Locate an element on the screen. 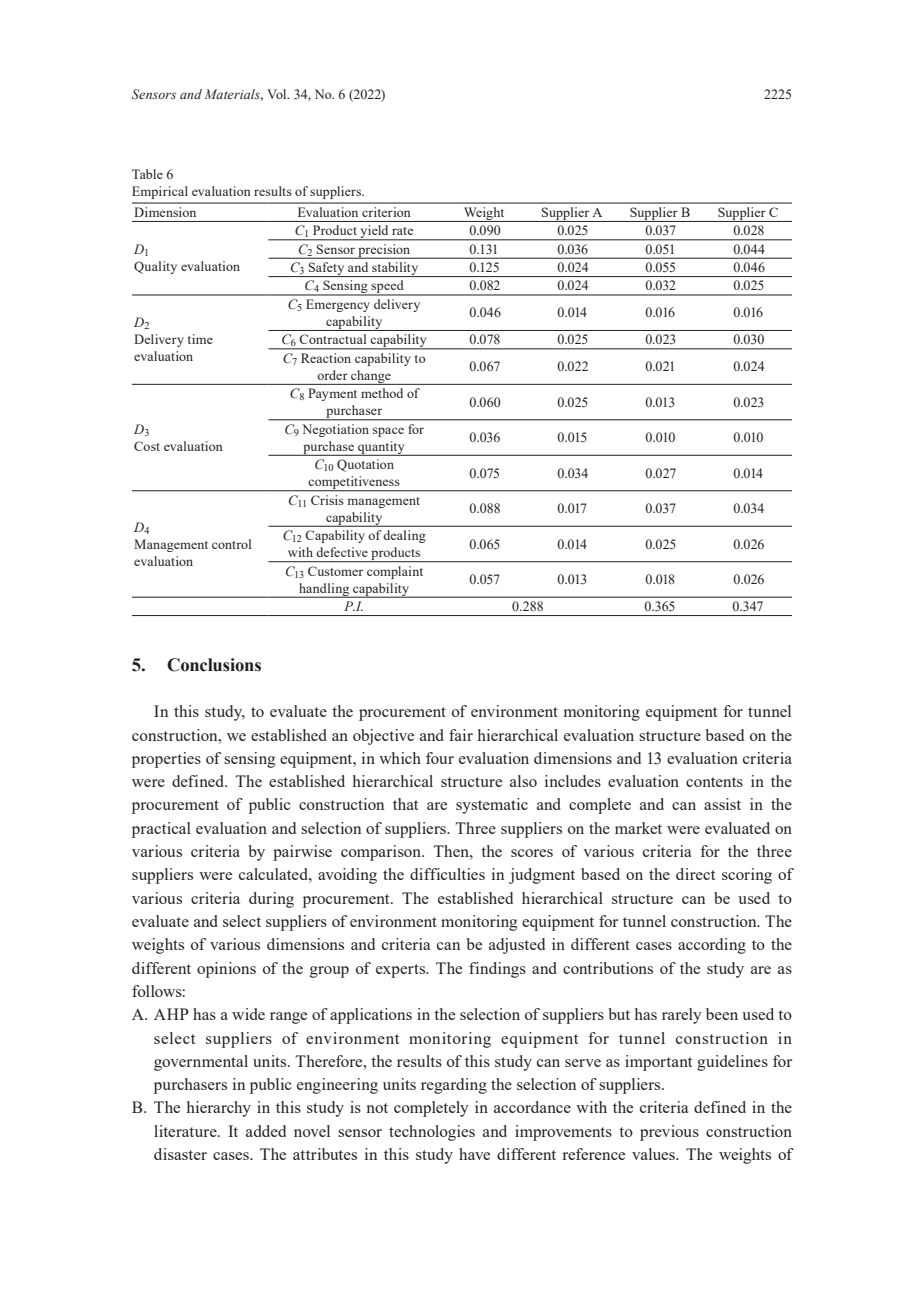  space is located at coordinates (388, 432).
